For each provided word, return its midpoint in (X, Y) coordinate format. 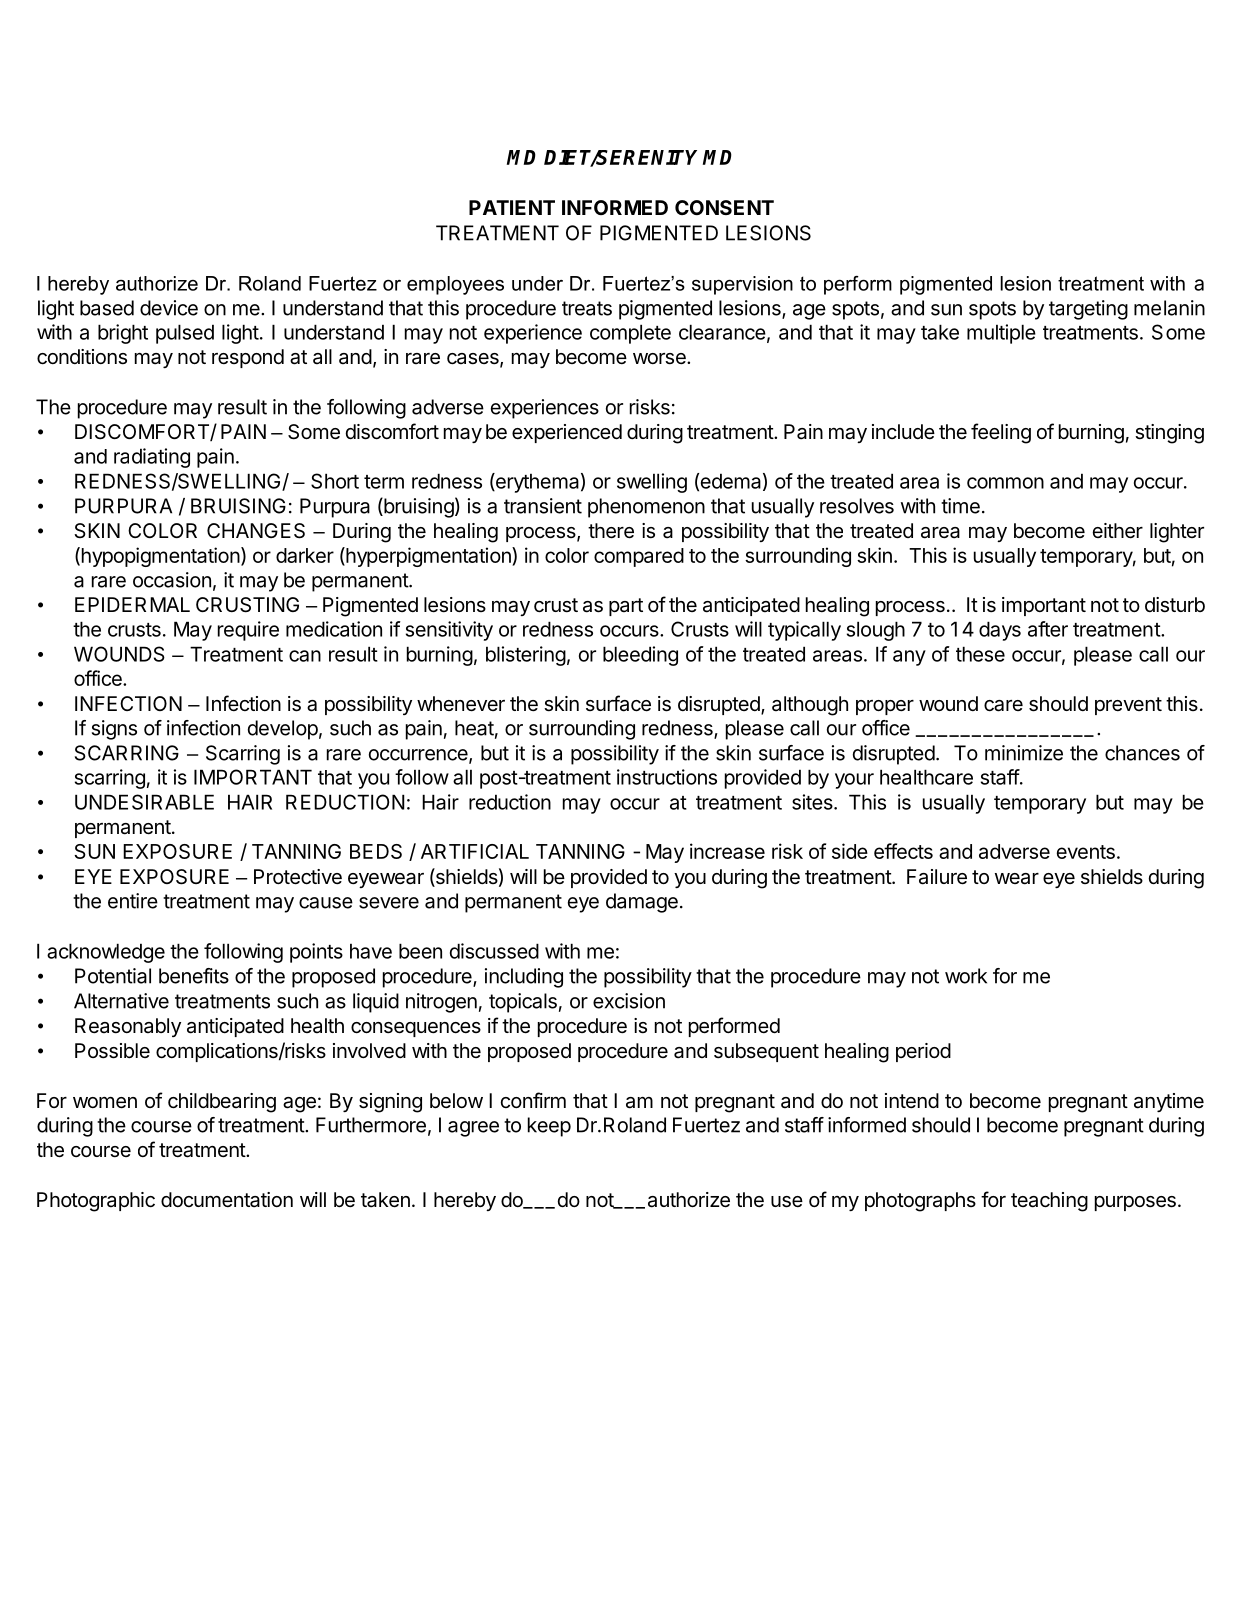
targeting (1088, 310)
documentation (227, 1200)
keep (549, 1127)
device (169, 308)
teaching (1049, 1202)
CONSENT (724, 207)
